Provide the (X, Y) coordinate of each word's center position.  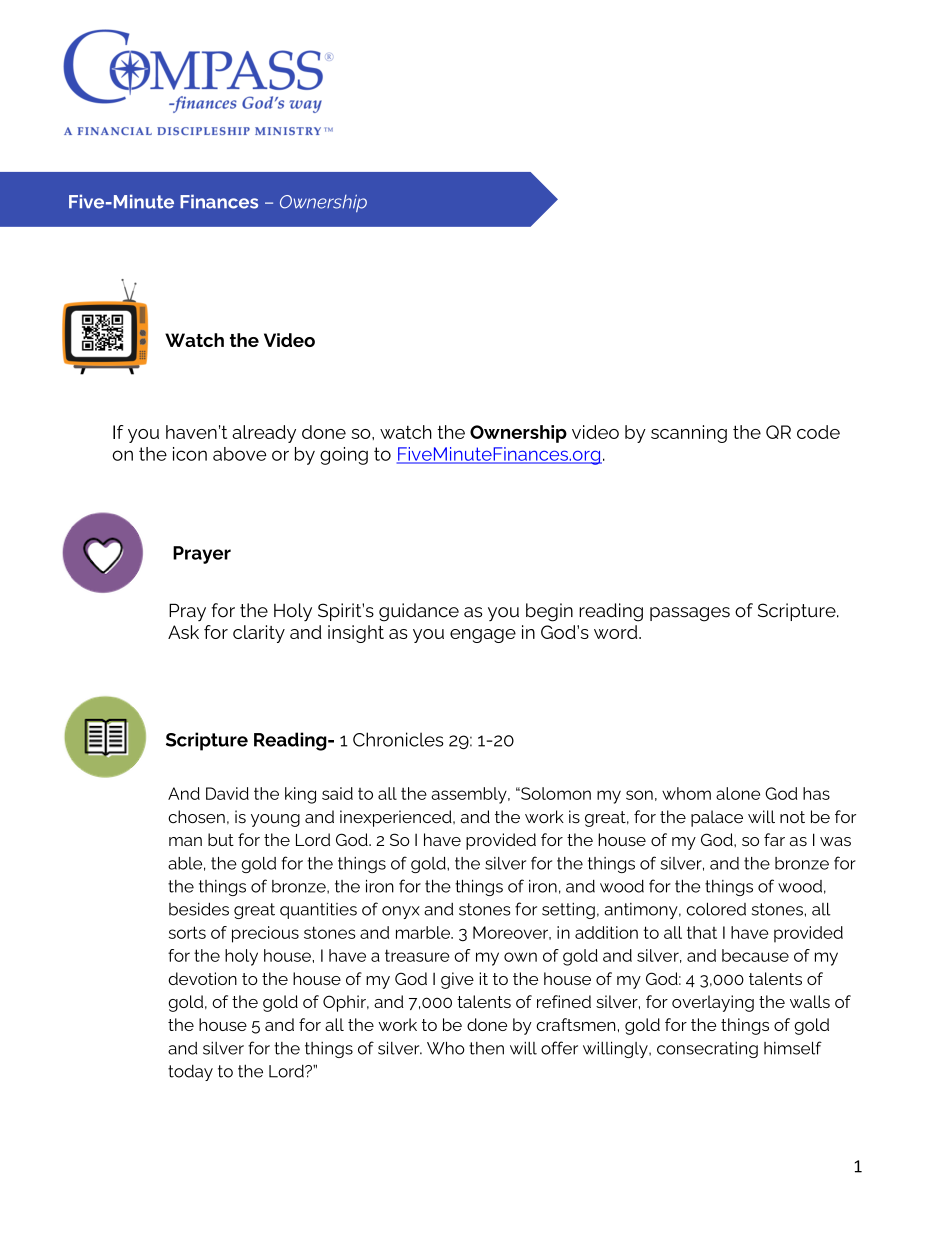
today (190, 1072)
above (240, 454)
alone (738, 793)
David (227, 793)
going (344, 456)
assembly (470, 795)
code (818, 432)
